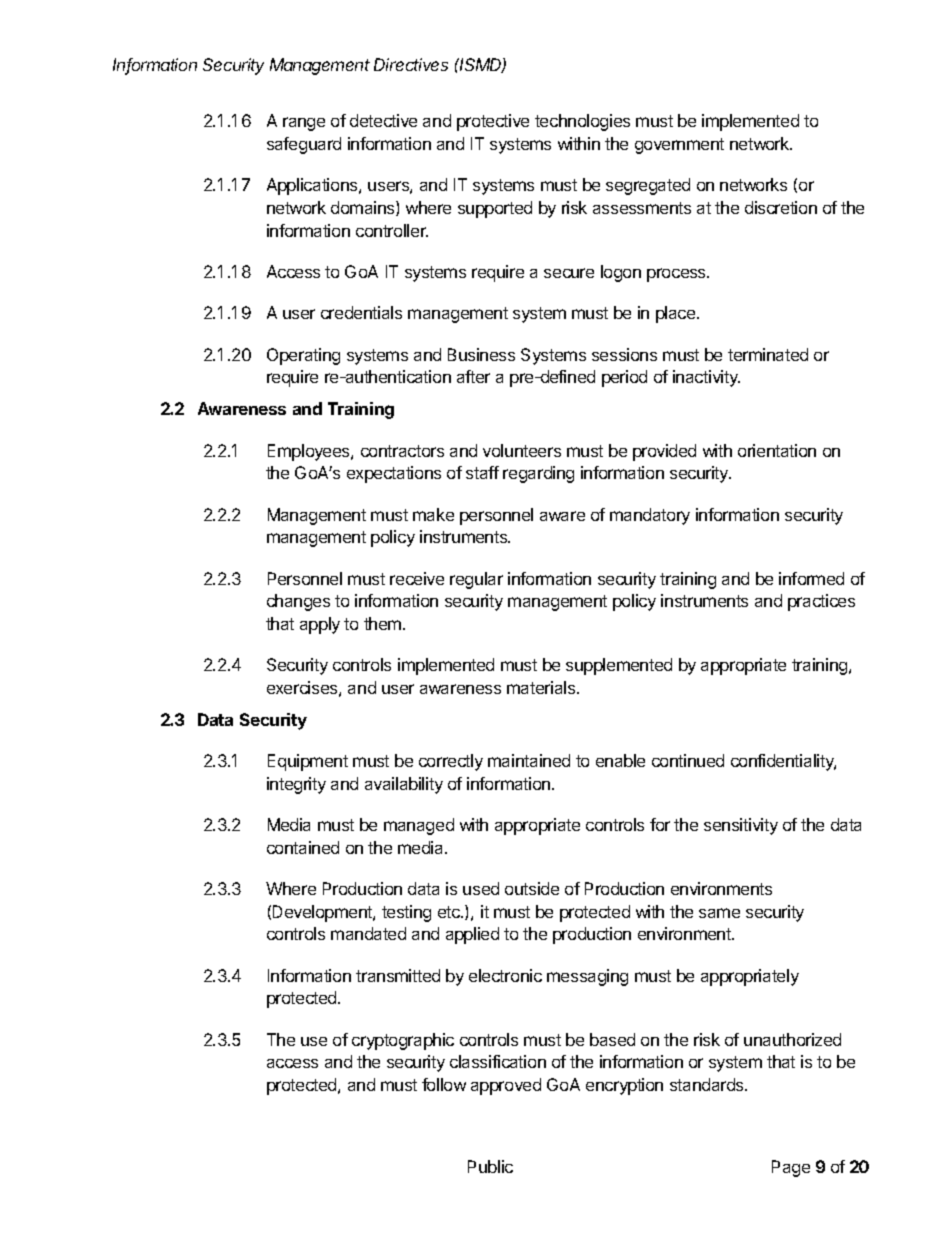 Image resolution: width=952 pixels, height=1233 pixels. Describe the element at coordinates (383, 120) in the page. I see `detective` at that location.
